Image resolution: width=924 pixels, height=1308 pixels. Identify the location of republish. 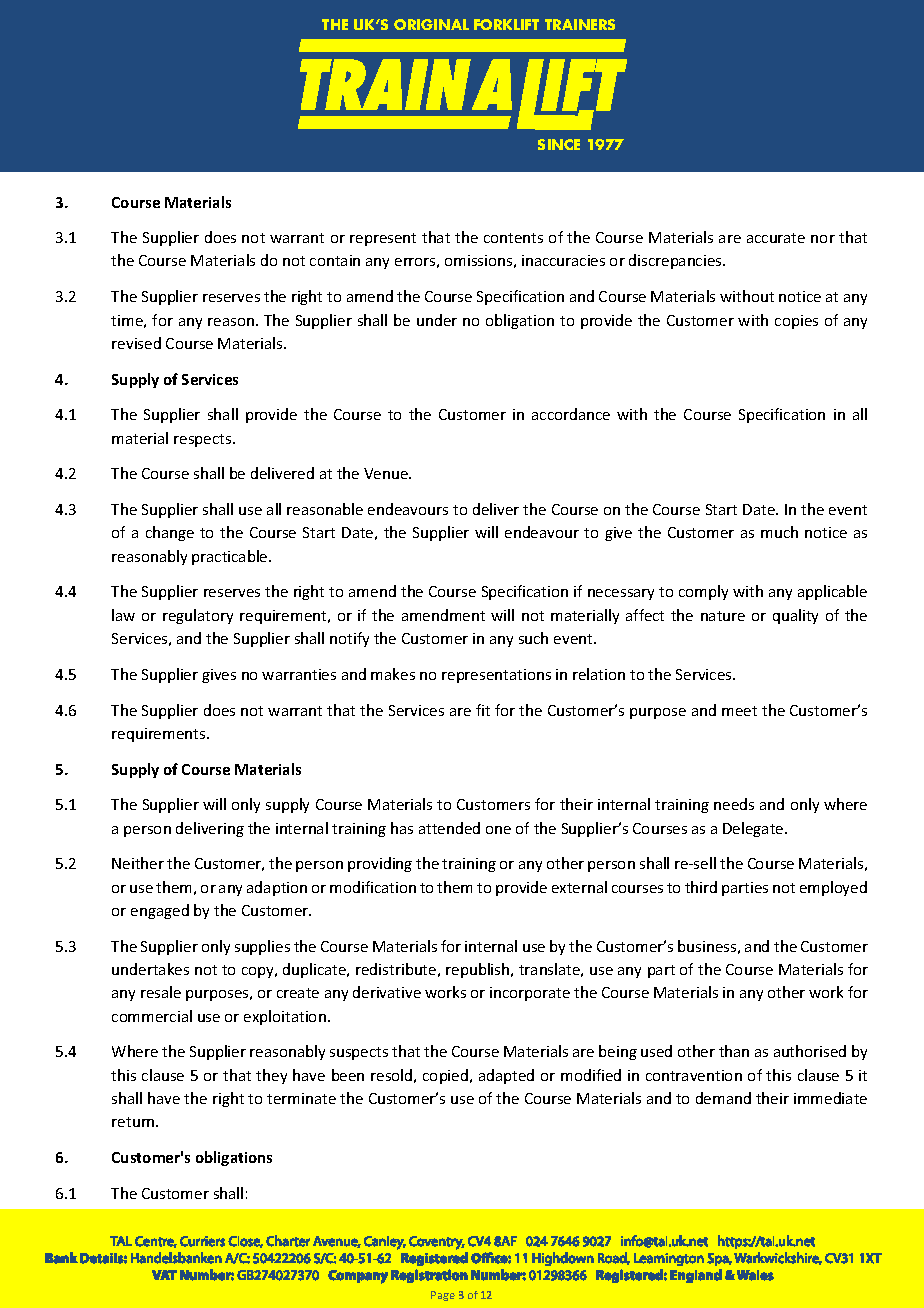
(479, 970).
